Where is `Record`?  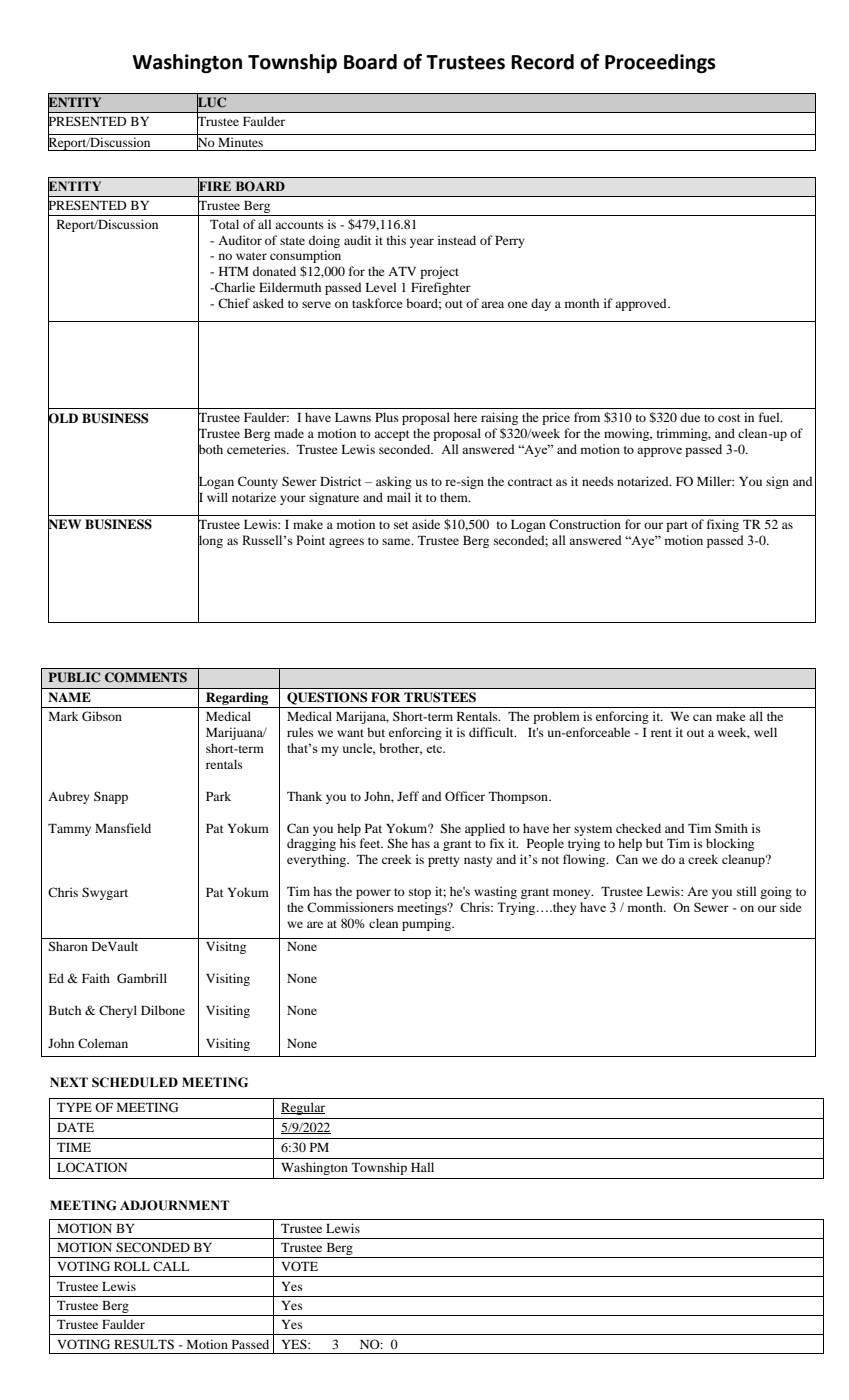
Record is located at coordinates (542, 62).
